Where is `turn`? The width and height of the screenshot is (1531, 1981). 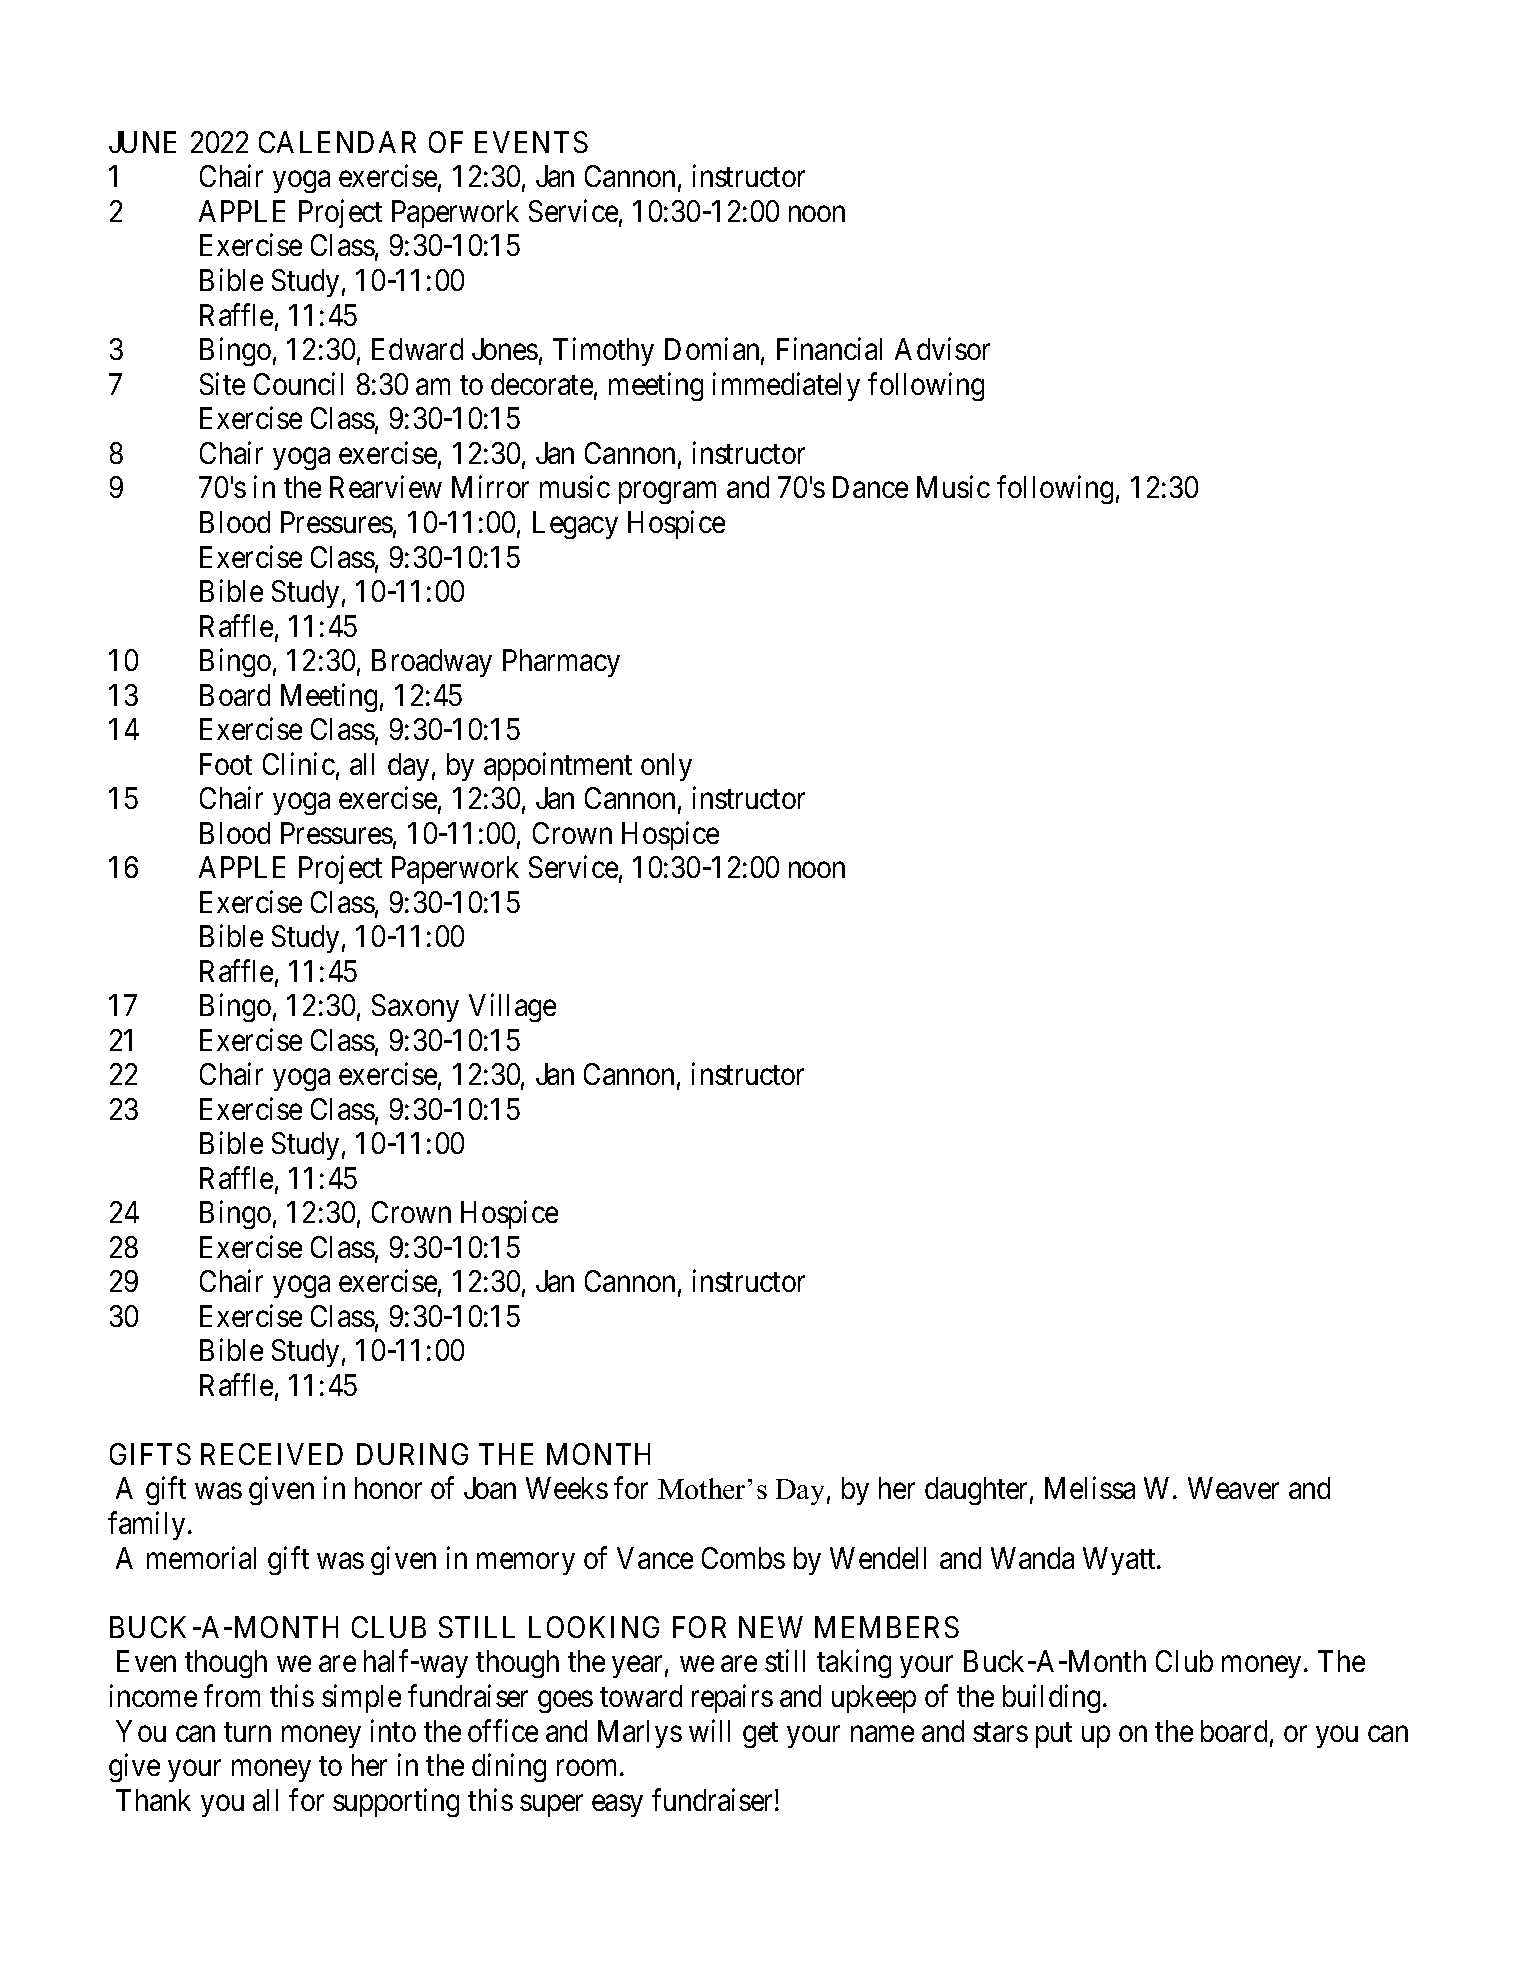
turn is located at coordinates (247, 1732).
